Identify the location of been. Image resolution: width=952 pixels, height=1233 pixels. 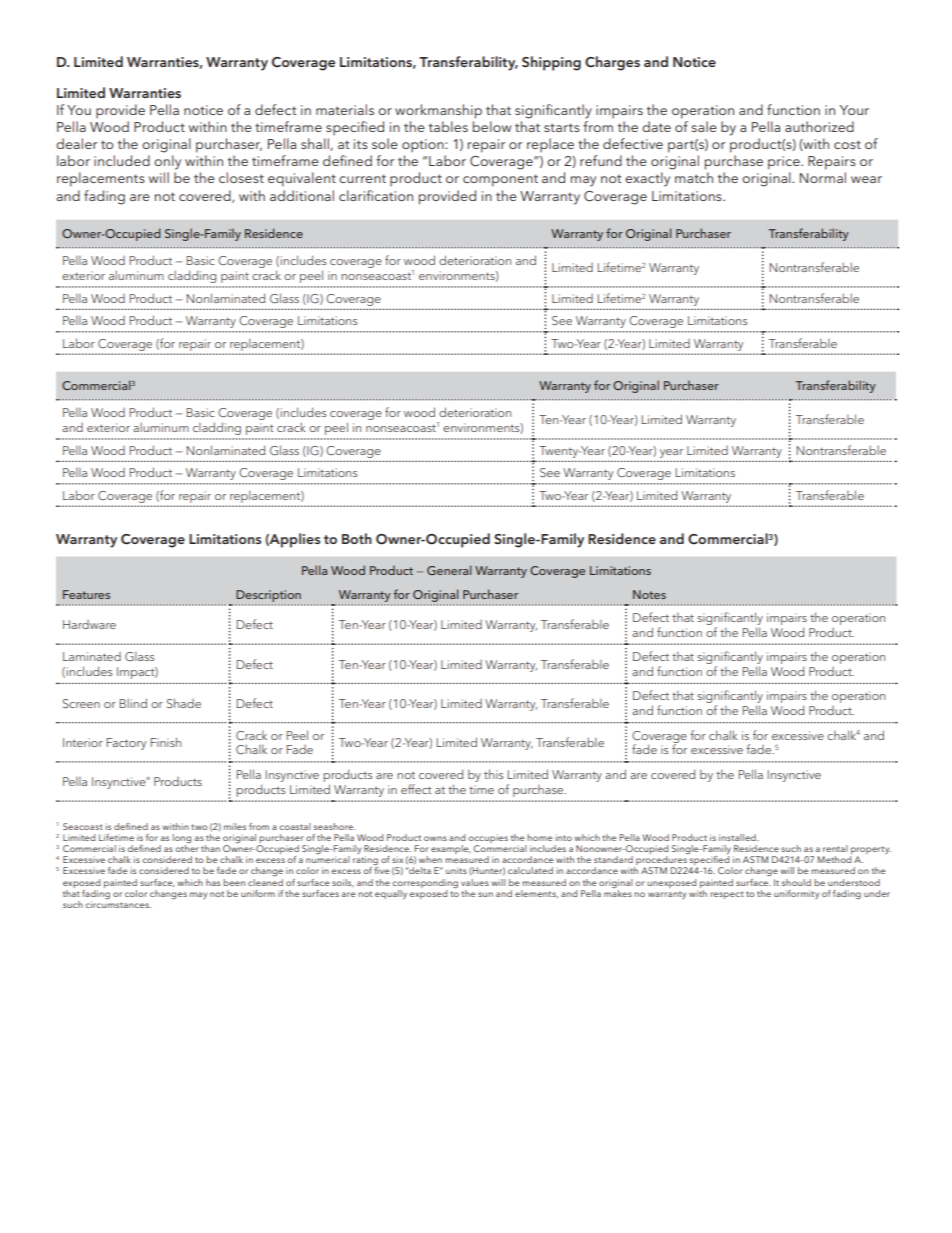
(234, 882).
